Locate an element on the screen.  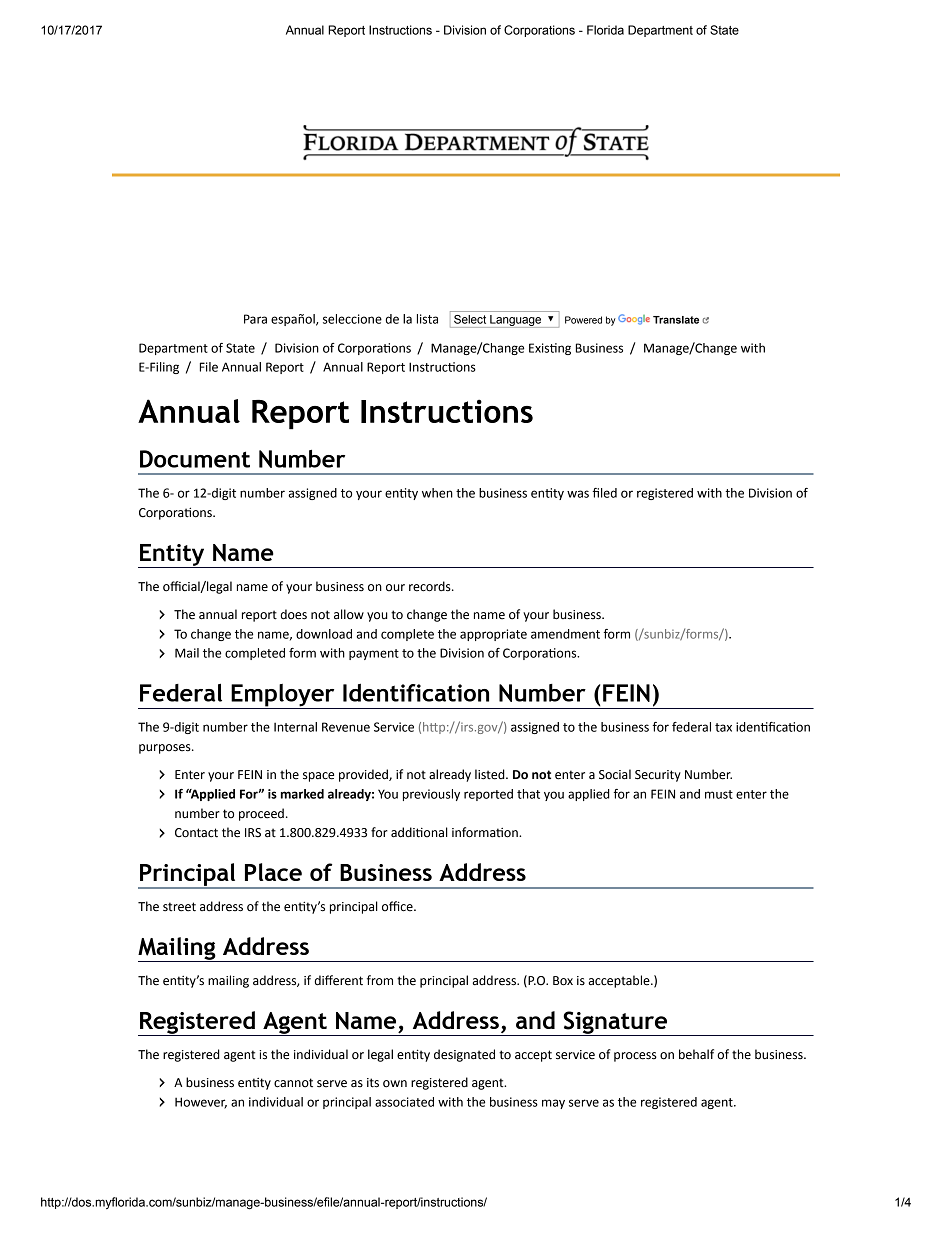
process is located at coordinates (635, 1057).
